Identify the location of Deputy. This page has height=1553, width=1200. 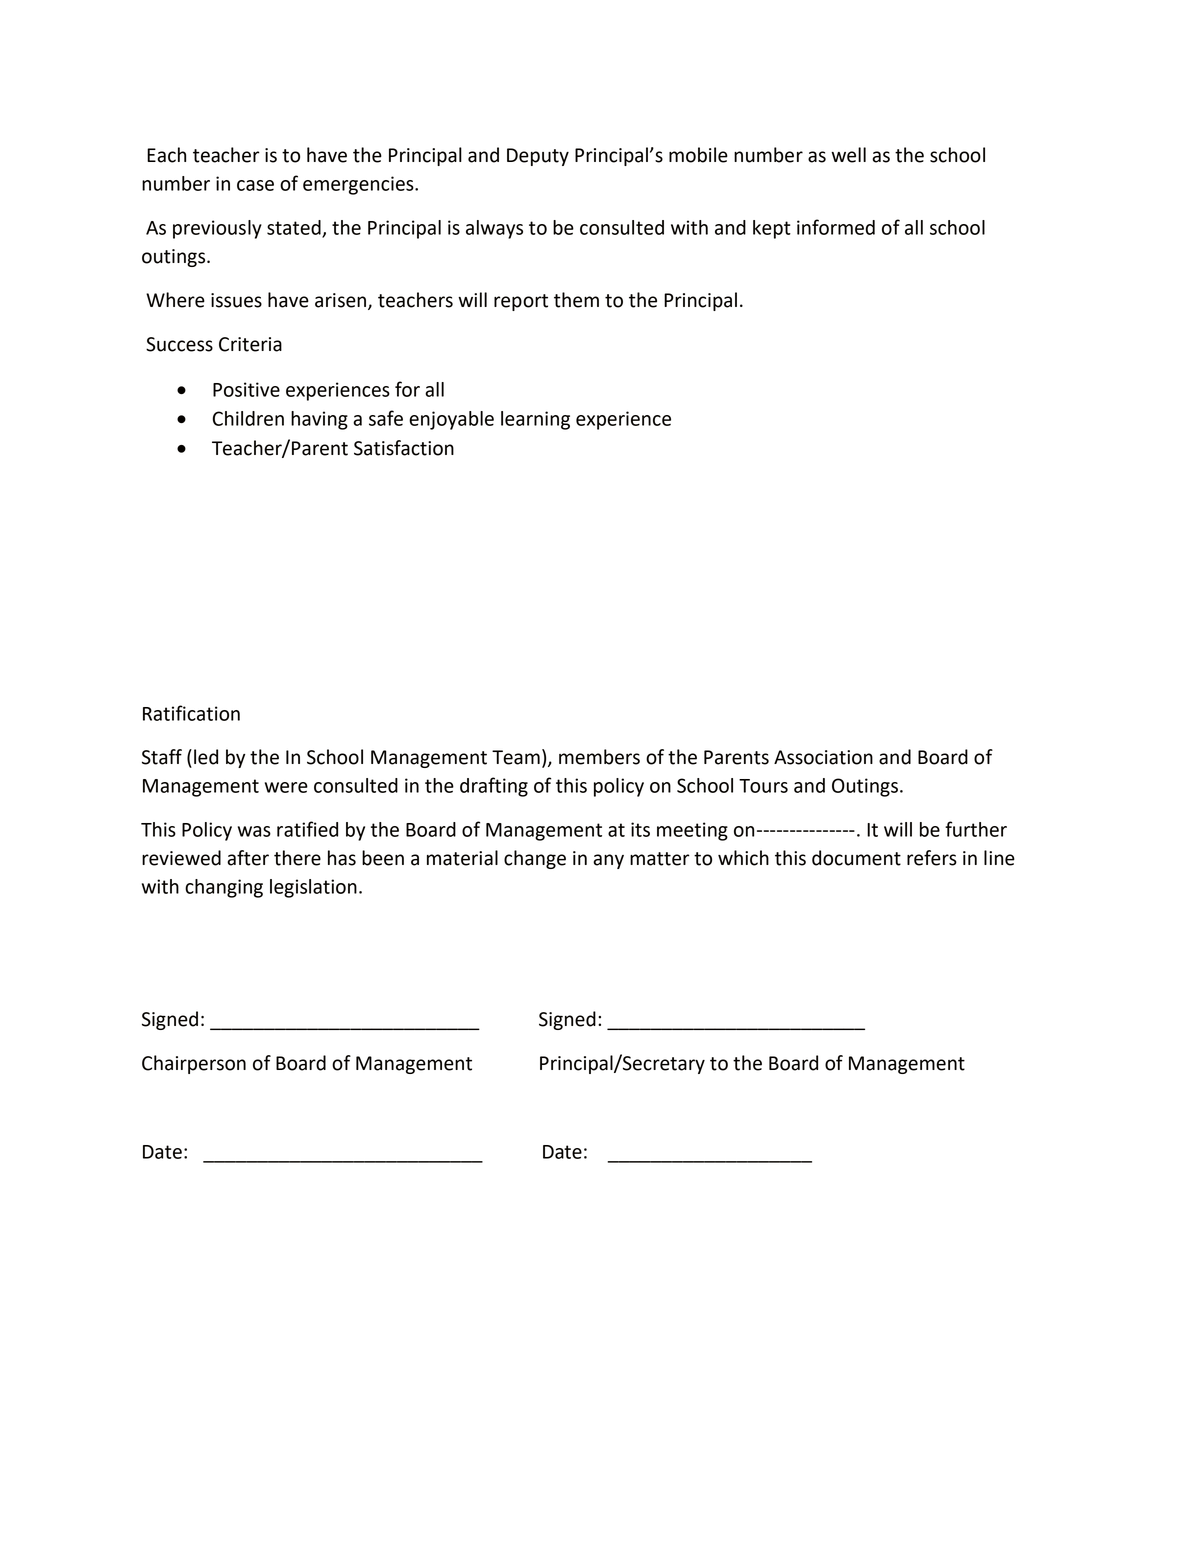
(538, 157).
